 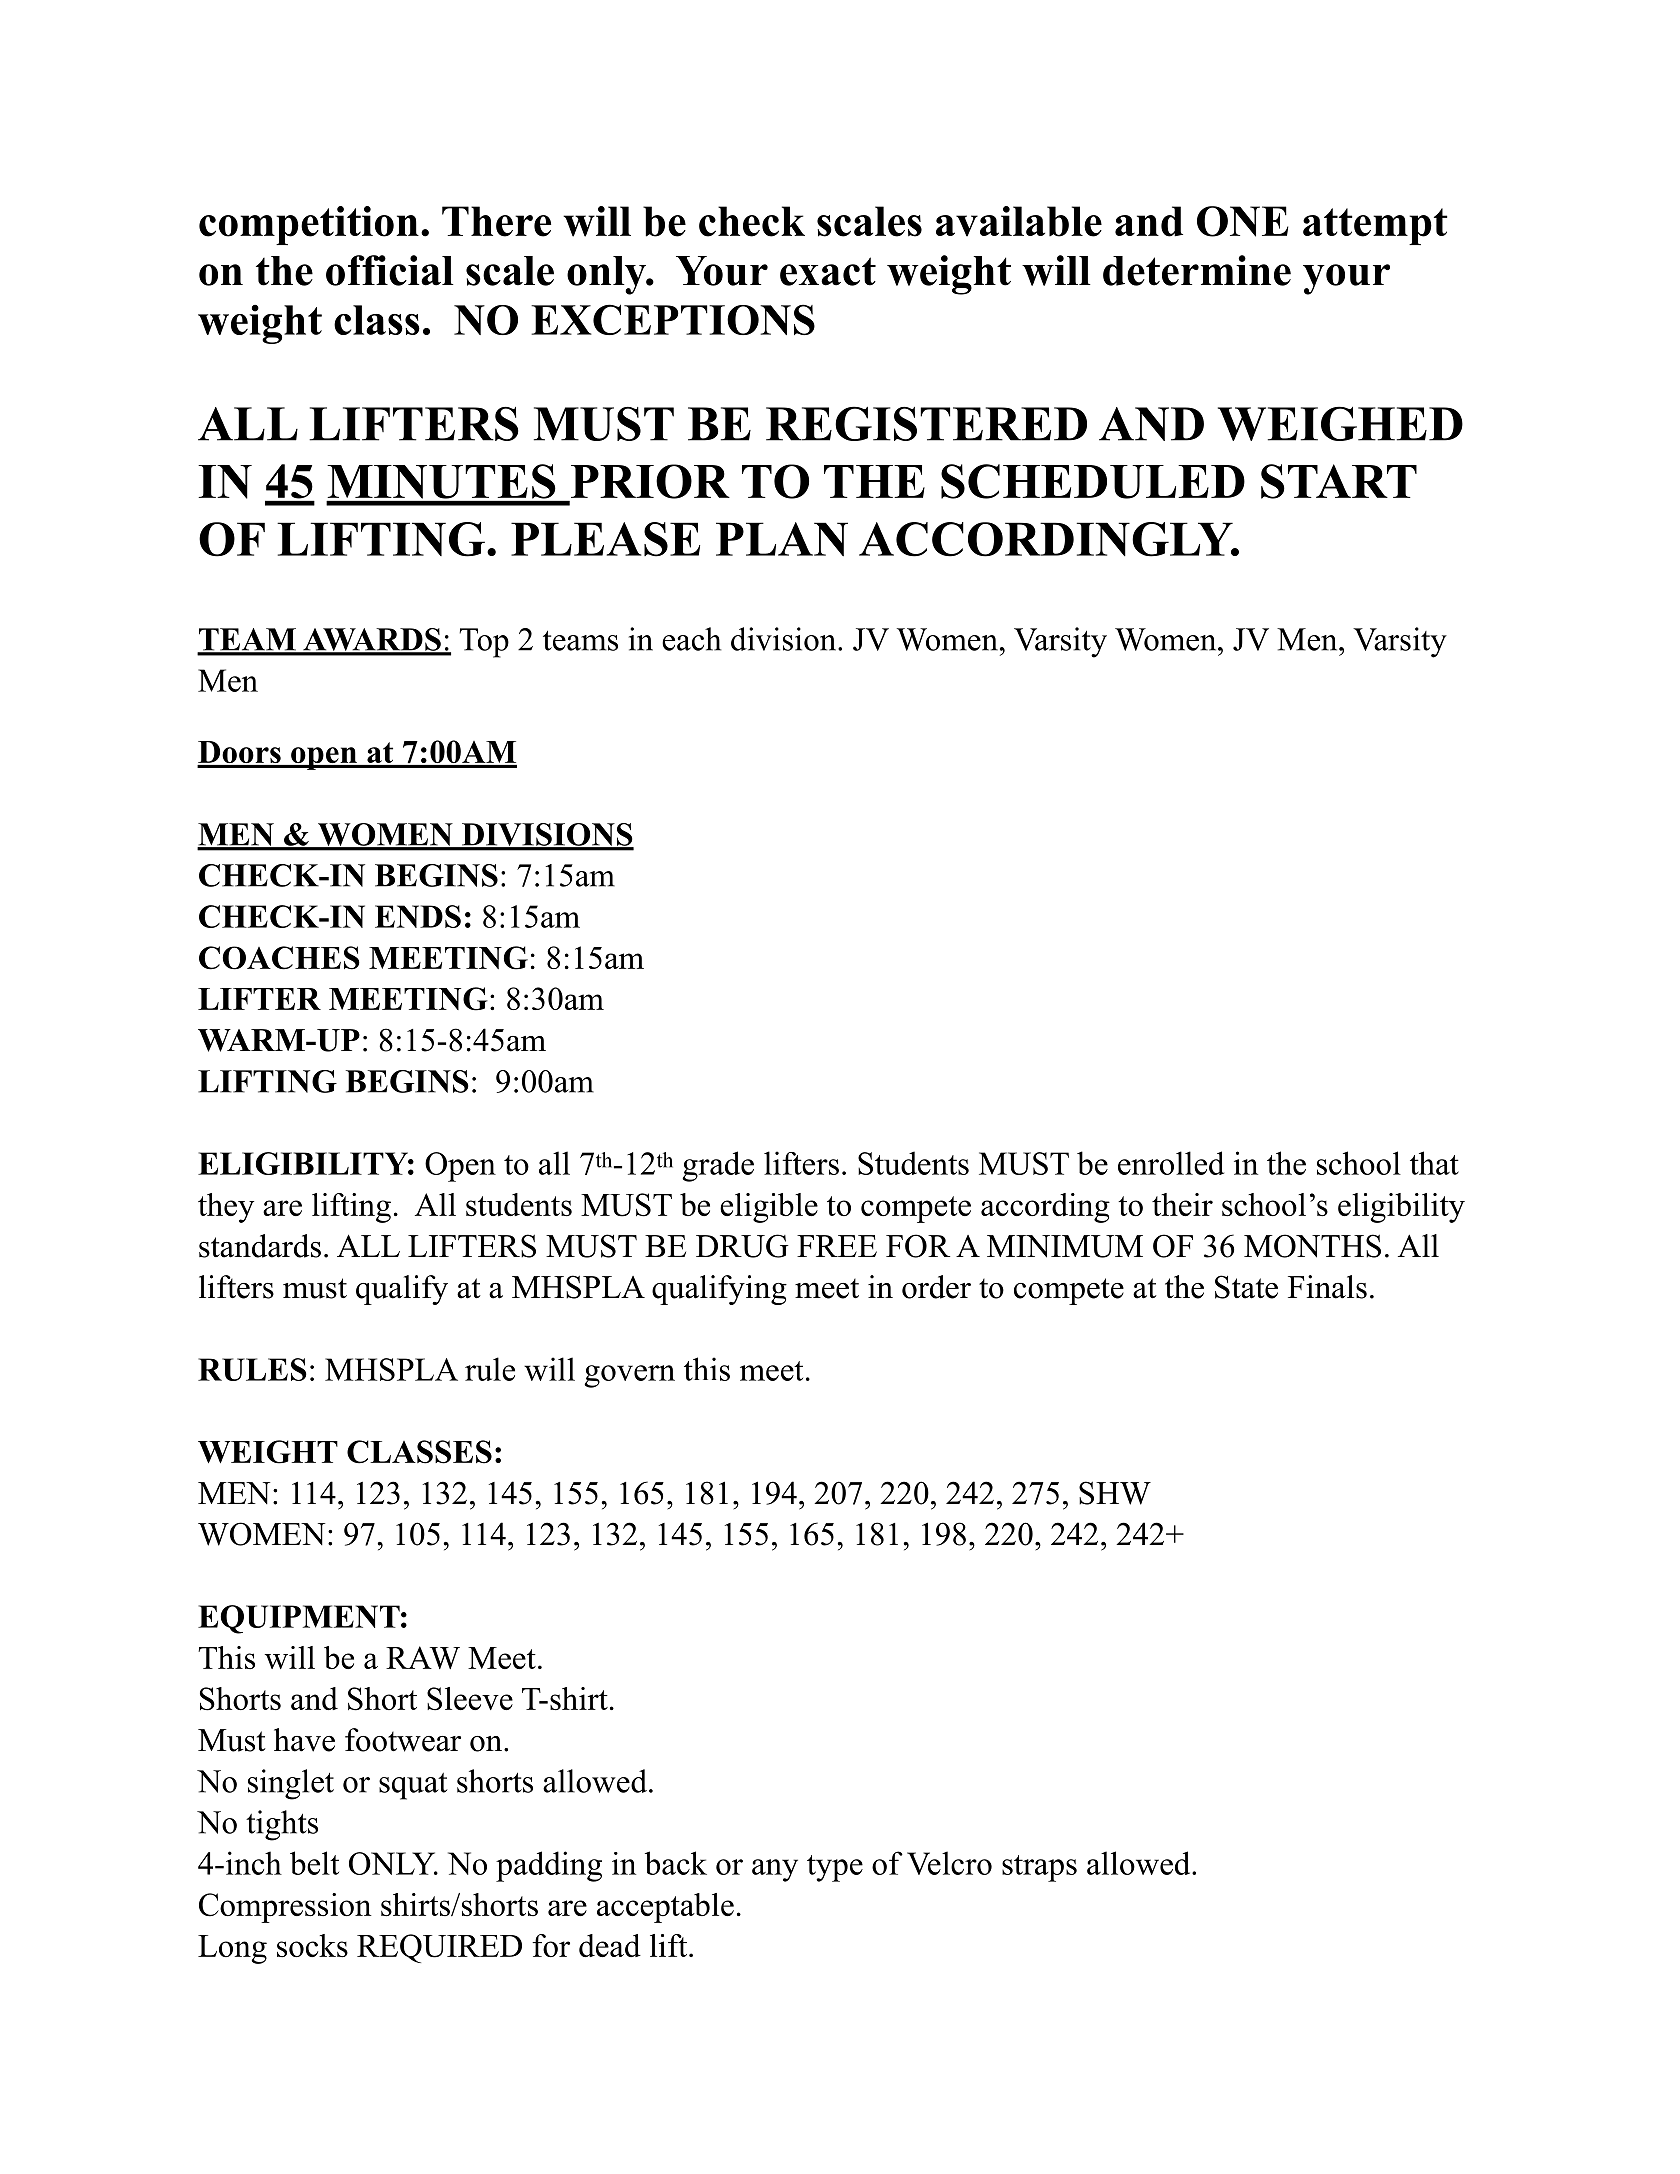 What do you see at coordinates (1171, 1163) in the document?
I see `enrolled` at bounding box center [1171, 1163].
